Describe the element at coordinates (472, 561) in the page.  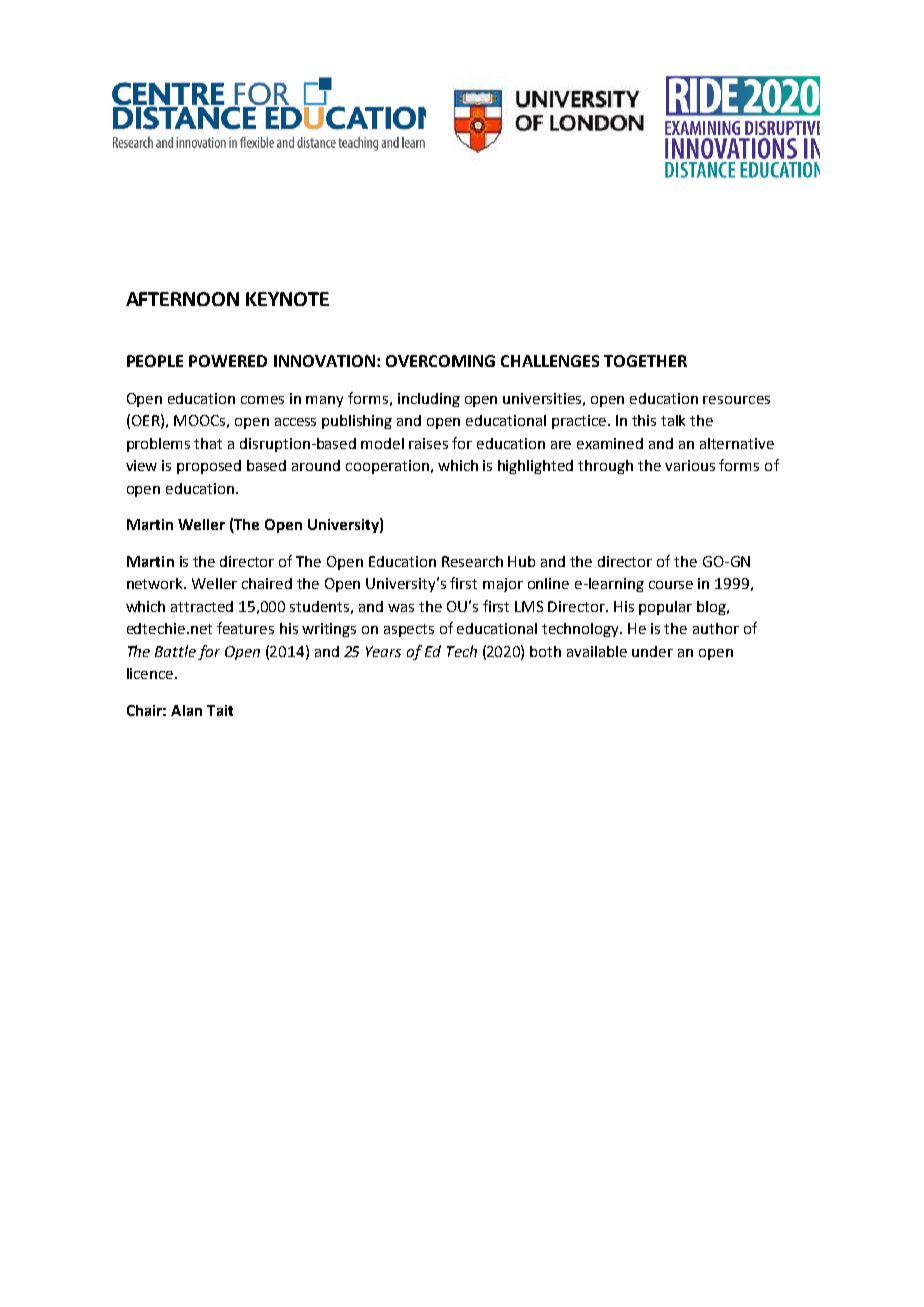
I see `Research` at that location.
